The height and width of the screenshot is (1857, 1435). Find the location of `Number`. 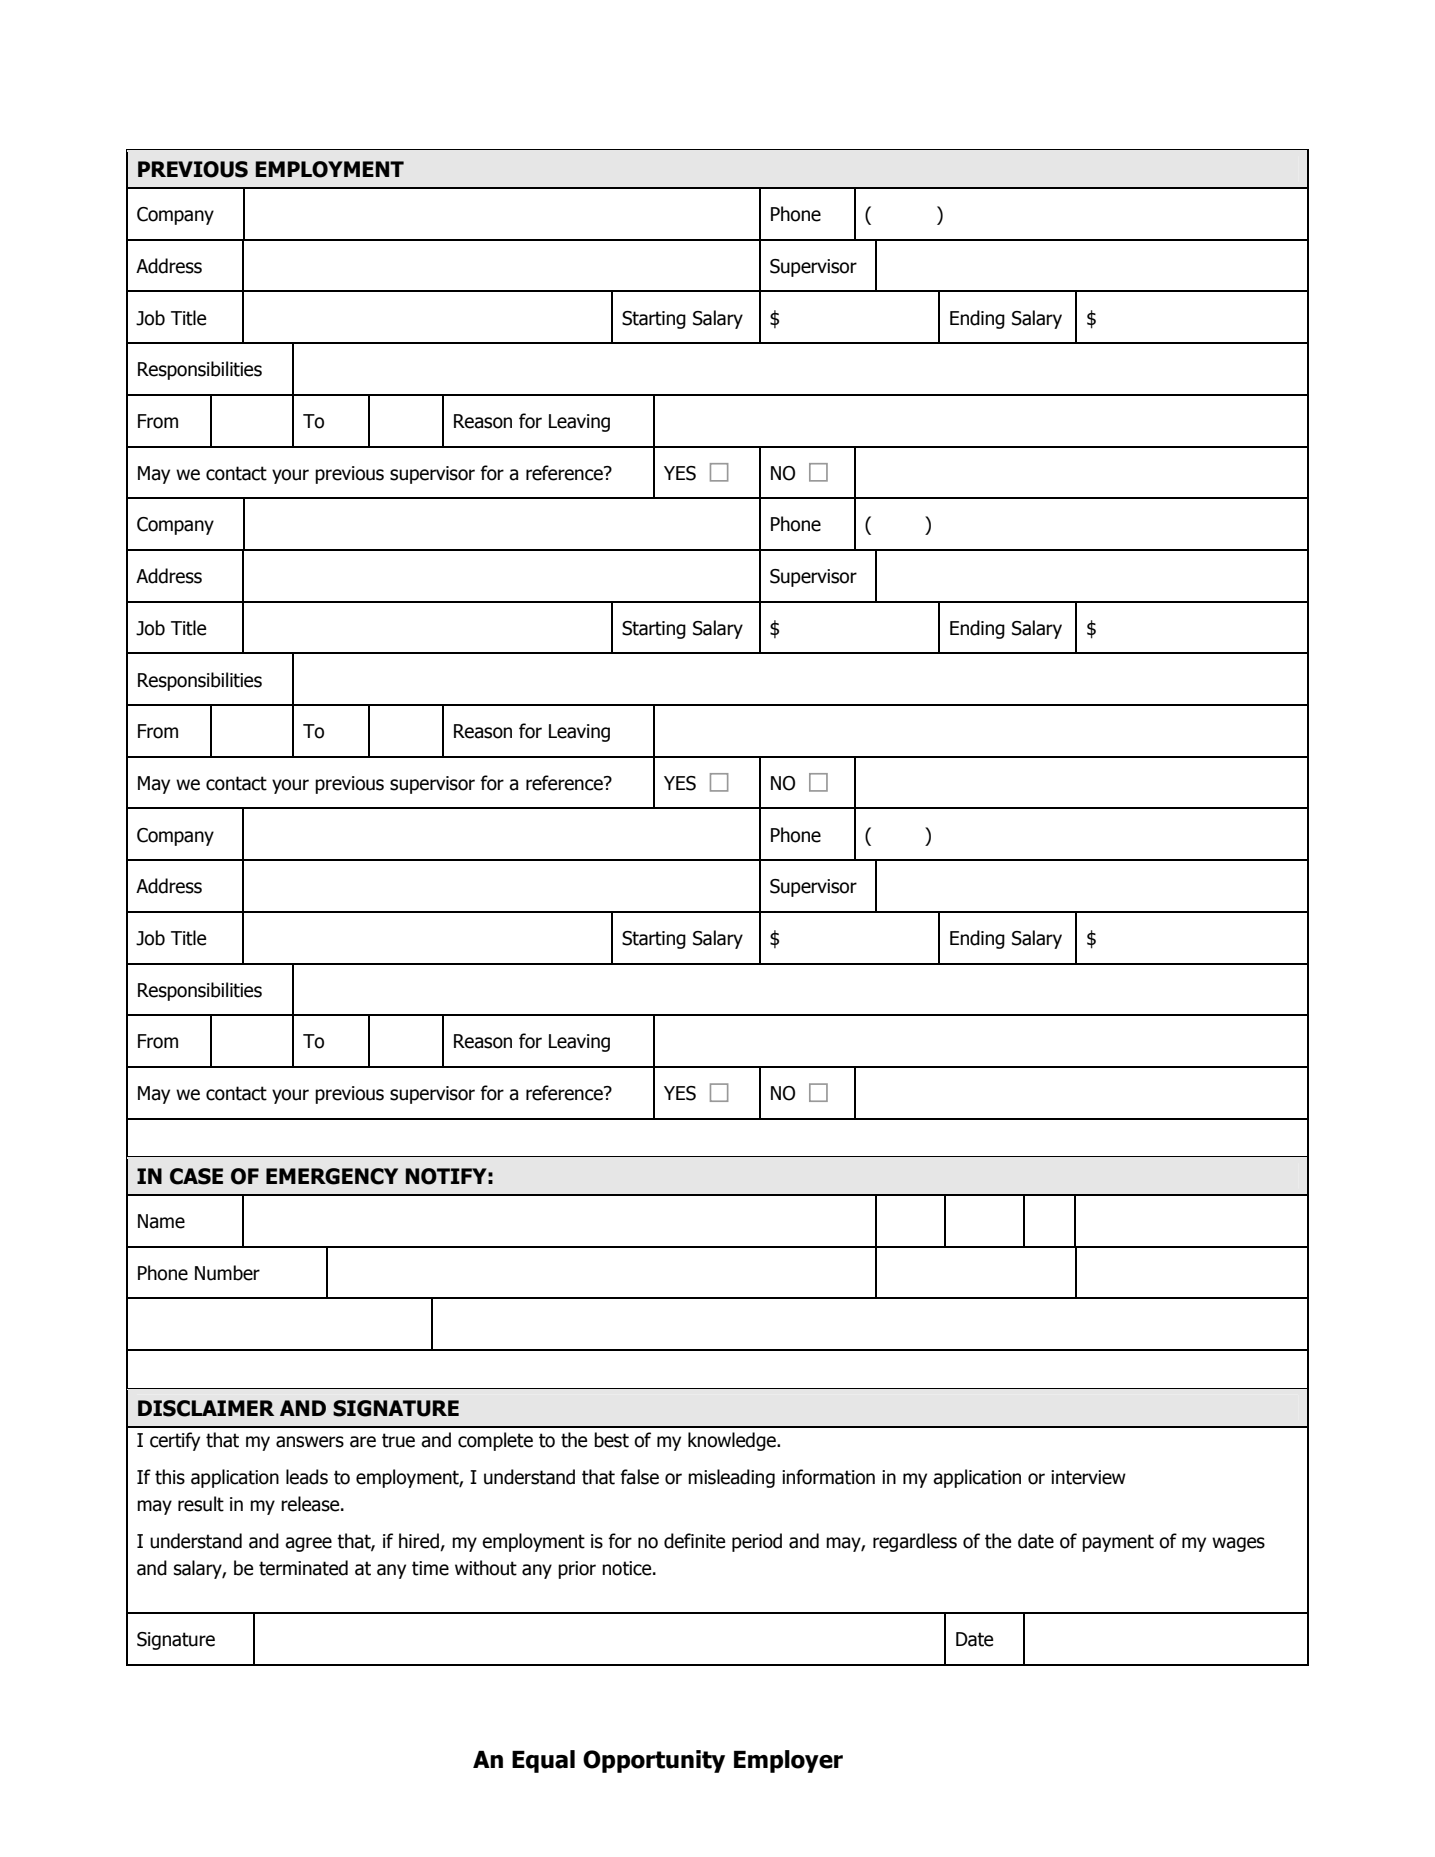

Number is located at coordinates (227, 1273).
